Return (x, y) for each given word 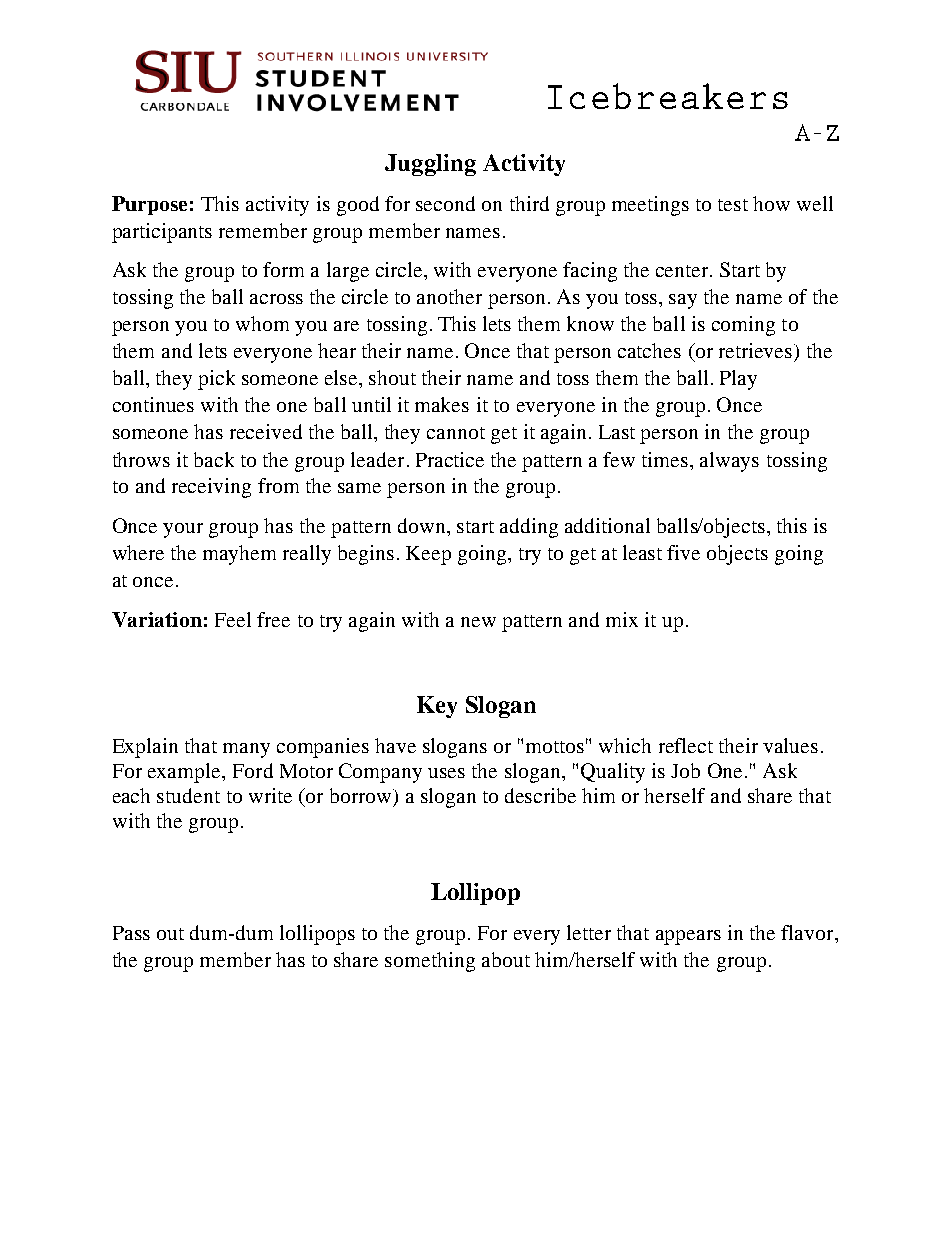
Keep (428, 555)
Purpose (149, 205)
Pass (131, 933)
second (445, 203)
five (683, 552)
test (733, 205)
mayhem (239, 555)
